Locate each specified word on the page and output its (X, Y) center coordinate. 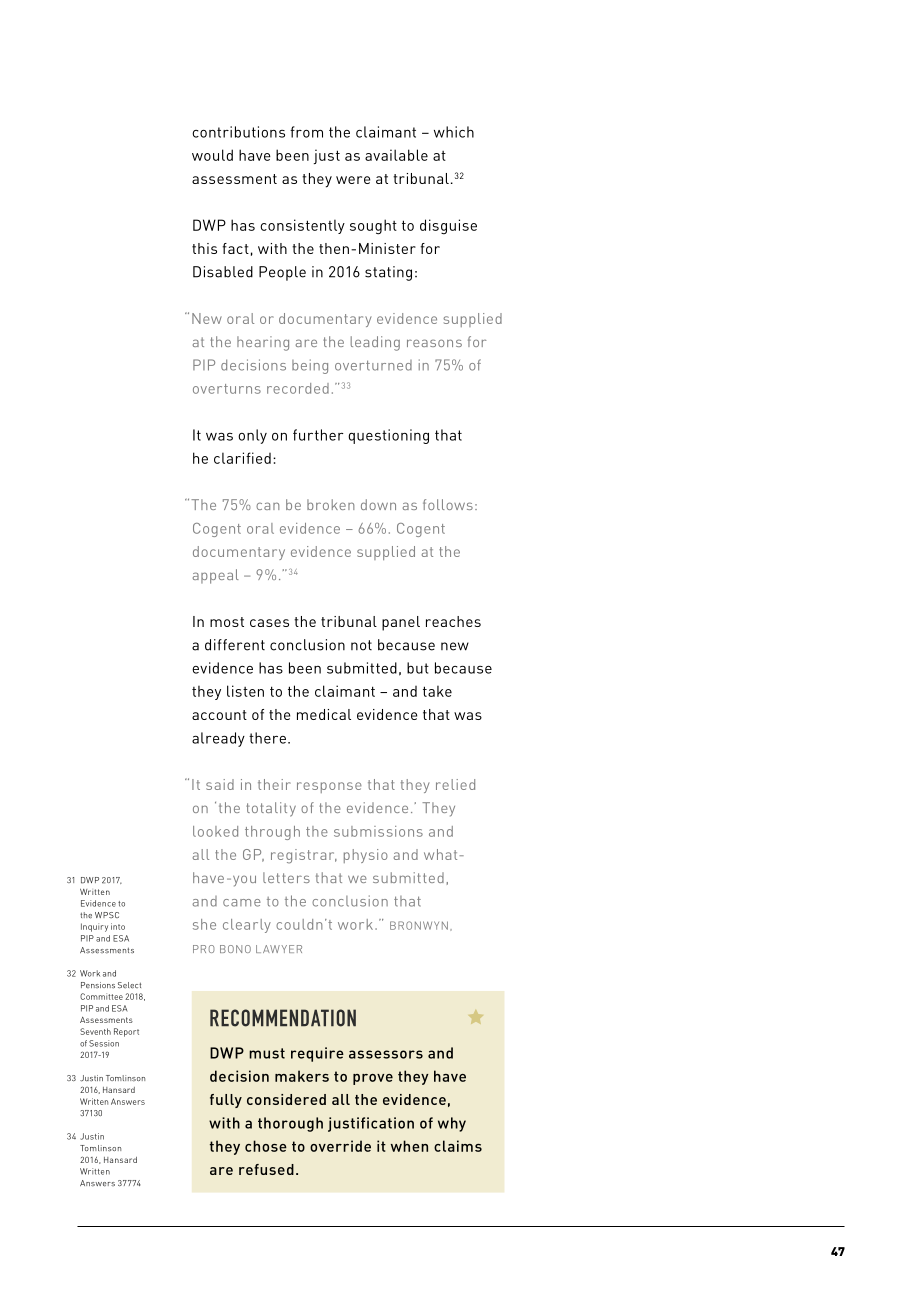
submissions (378, 831)
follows (448, 504)
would (212, 155)
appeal (216, 576)
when (409, 1146)
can (267, 506)
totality (271, 809)
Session (104, 1043)
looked (215, 831)
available (396, 155)
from (306, 132)
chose (266, 1146)
